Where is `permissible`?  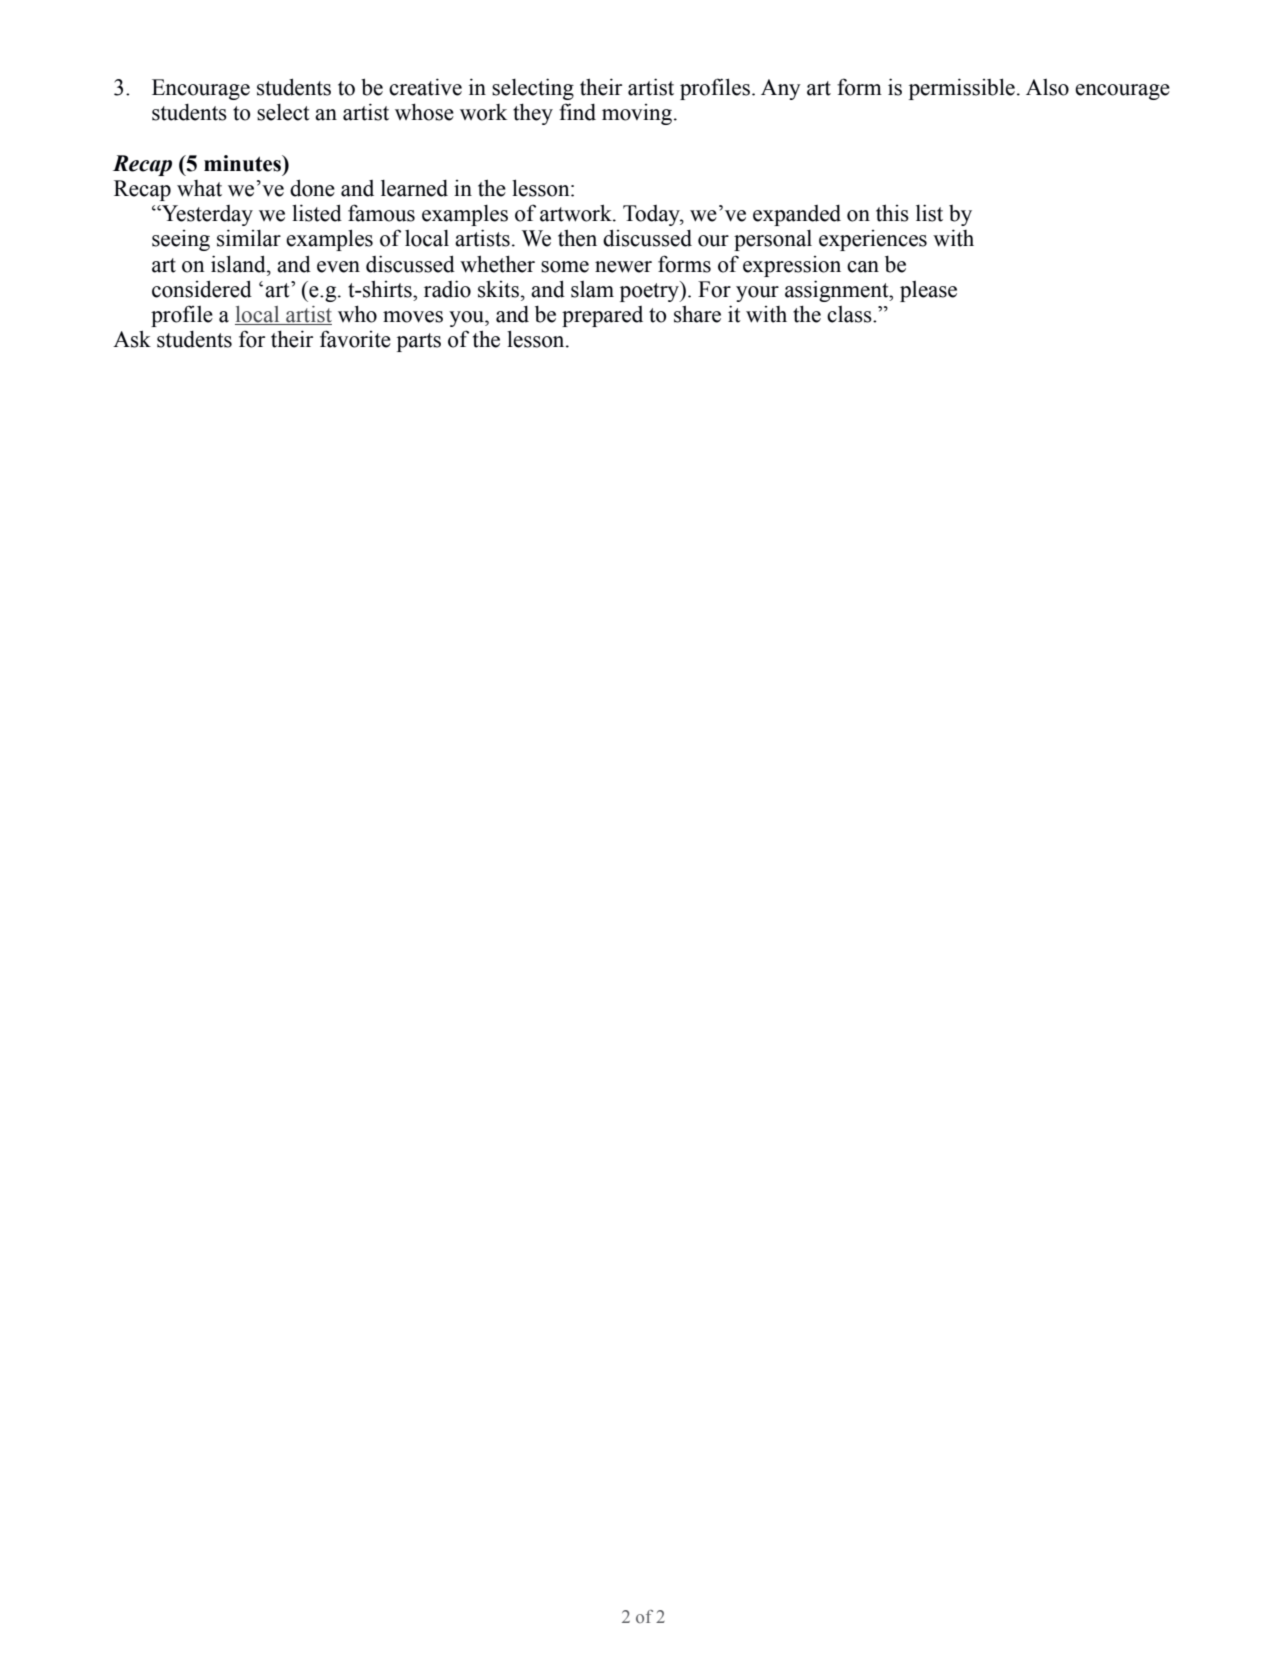 permissible is located at coordinates (962, 89).
